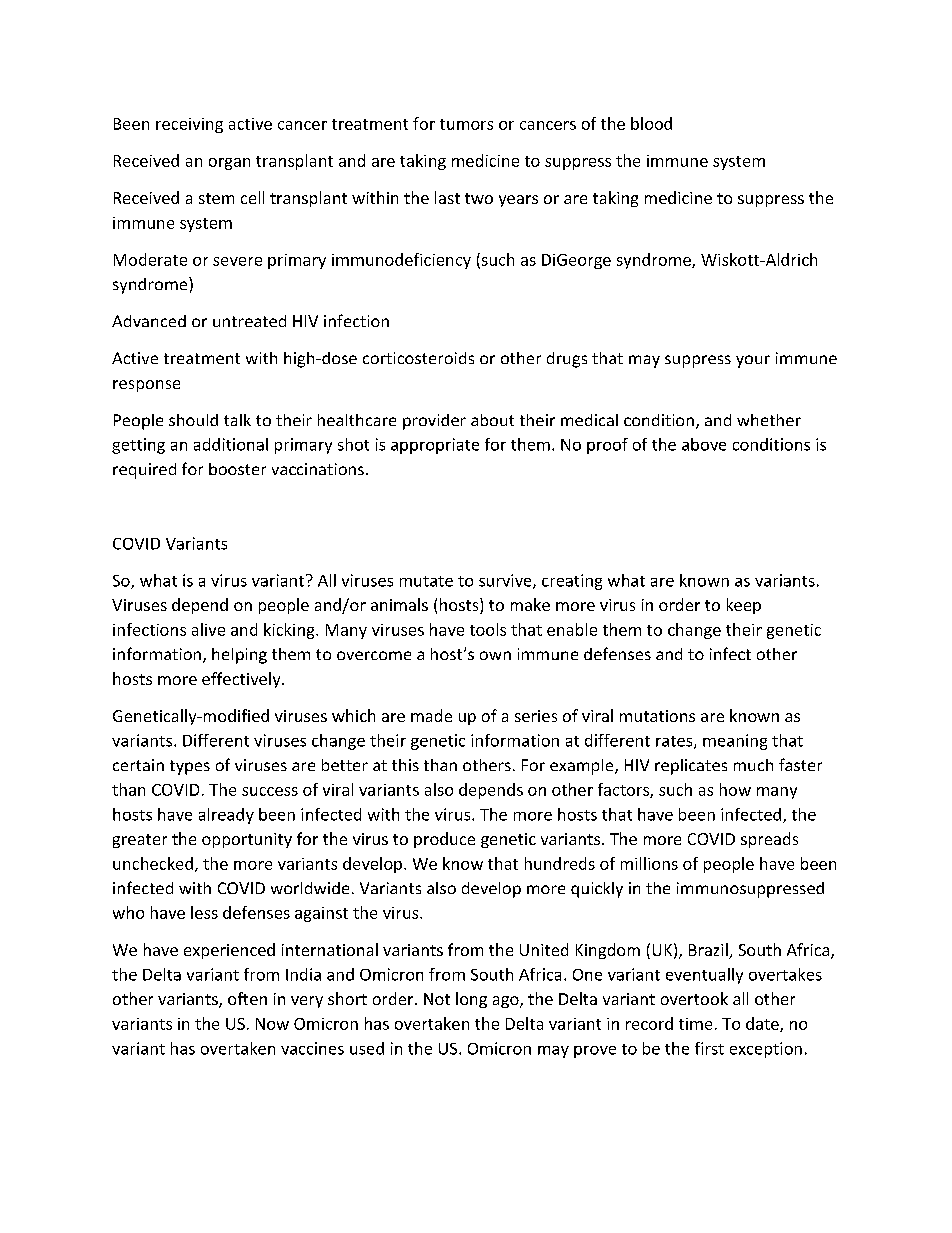  Describe the element at coordinates (704, 444) in the document. I see `above` at that location.
